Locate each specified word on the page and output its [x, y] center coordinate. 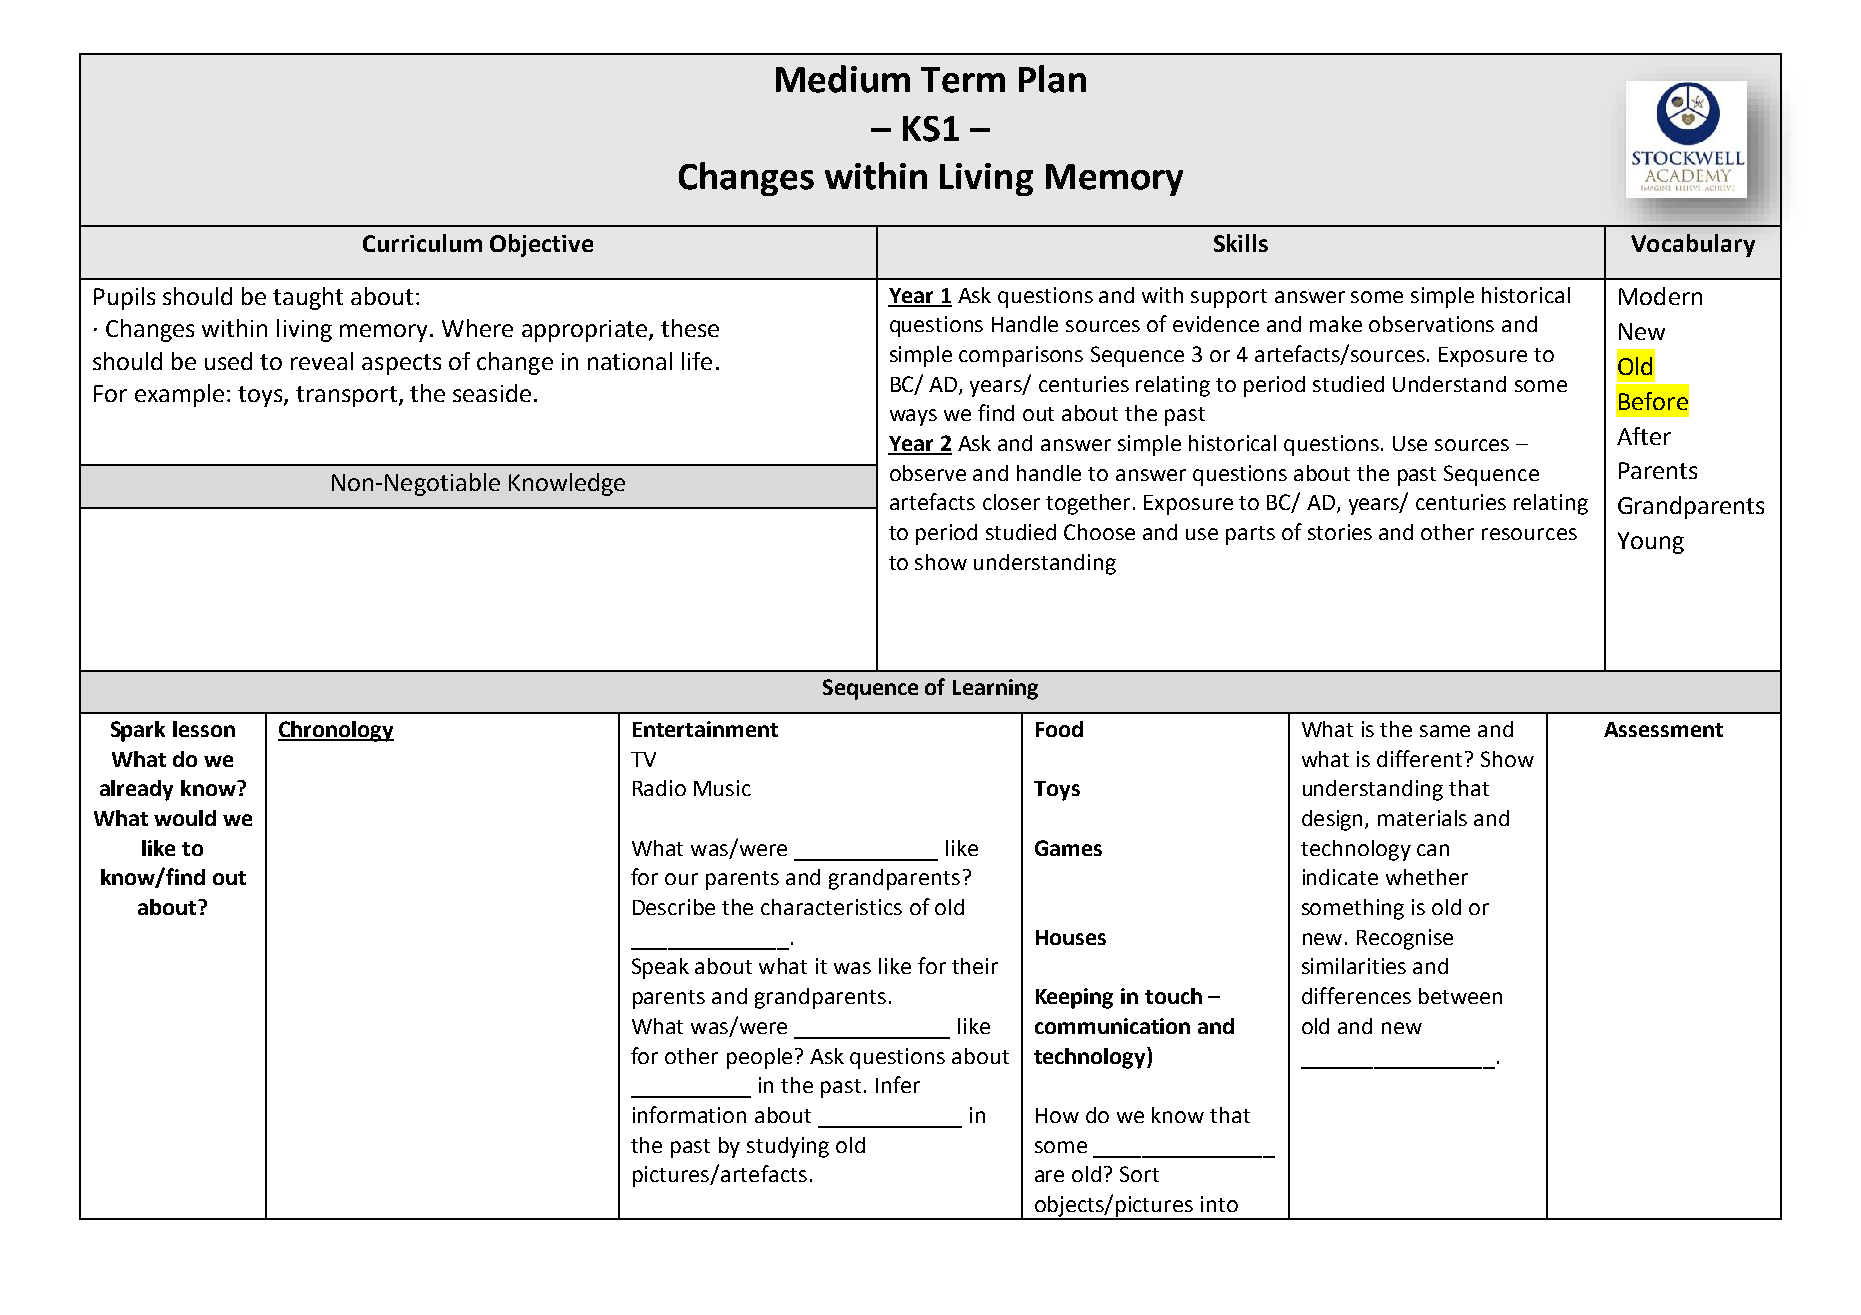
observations [1431, 324]
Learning [995, 689]
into [1219, 1204]
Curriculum [422, 243]
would [185, 818]
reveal [322, 361]
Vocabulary [1693, 245]
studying [788, 1147]
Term [963, 80]
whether [1427, 877]
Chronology [336, 731]
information [689, 1114]
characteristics [831, 907]
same [1445, 731]
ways [913, 417]
